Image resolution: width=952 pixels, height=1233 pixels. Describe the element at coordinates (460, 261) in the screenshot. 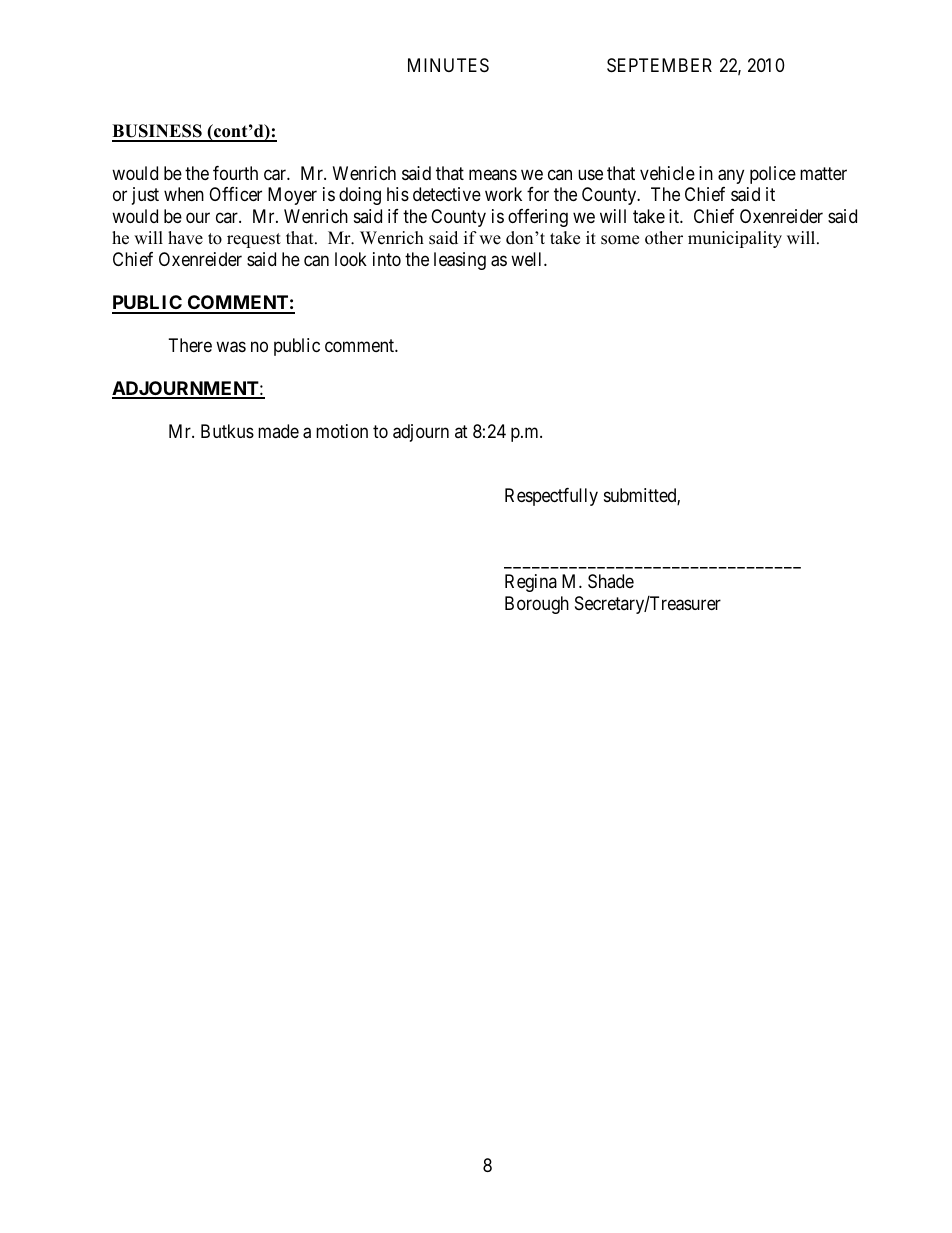

I see `leasing` at that location.
